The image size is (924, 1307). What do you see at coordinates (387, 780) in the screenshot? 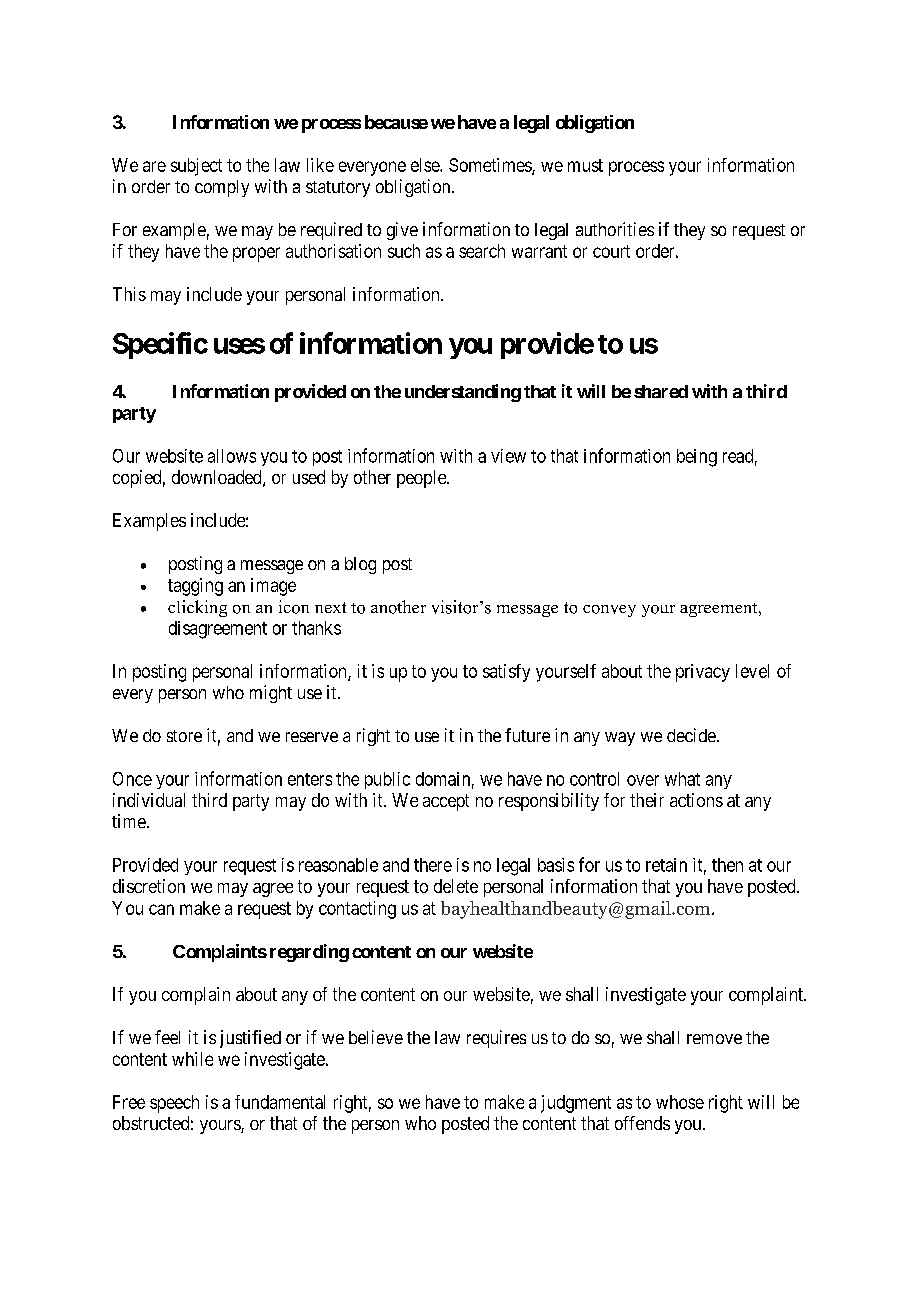
I see `public` at bounding box center [387, 780].
